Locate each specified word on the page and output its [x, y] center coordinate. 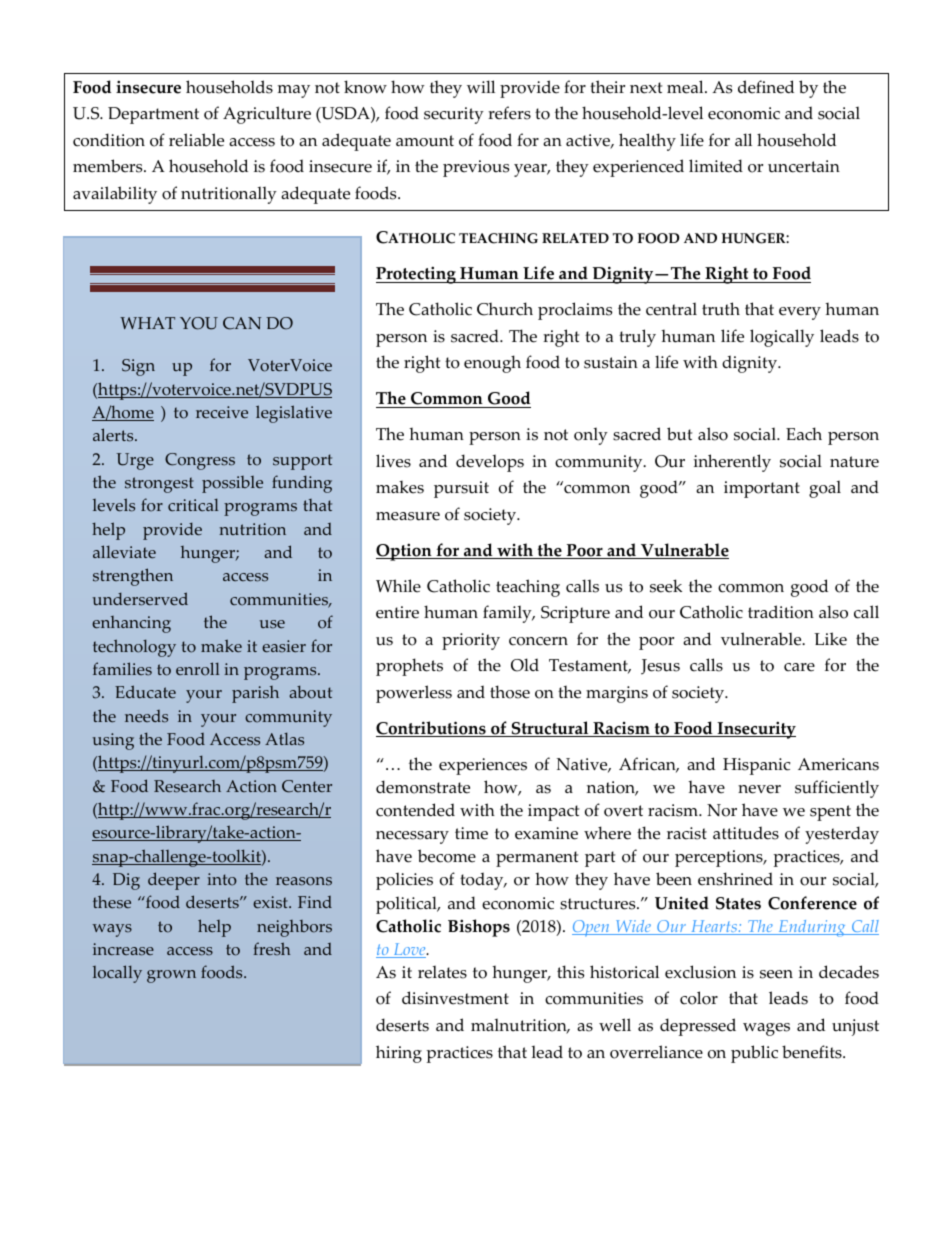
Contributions [432, 729]
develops [490, 463]
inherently [732, 463]
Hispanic [756, 766]
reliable [196, 140]
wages [766, 1029]
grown [171, 976]
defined [766, 87]
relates [442, 972]
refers [509, 113]
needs [146, 716]
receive [222, 412]
